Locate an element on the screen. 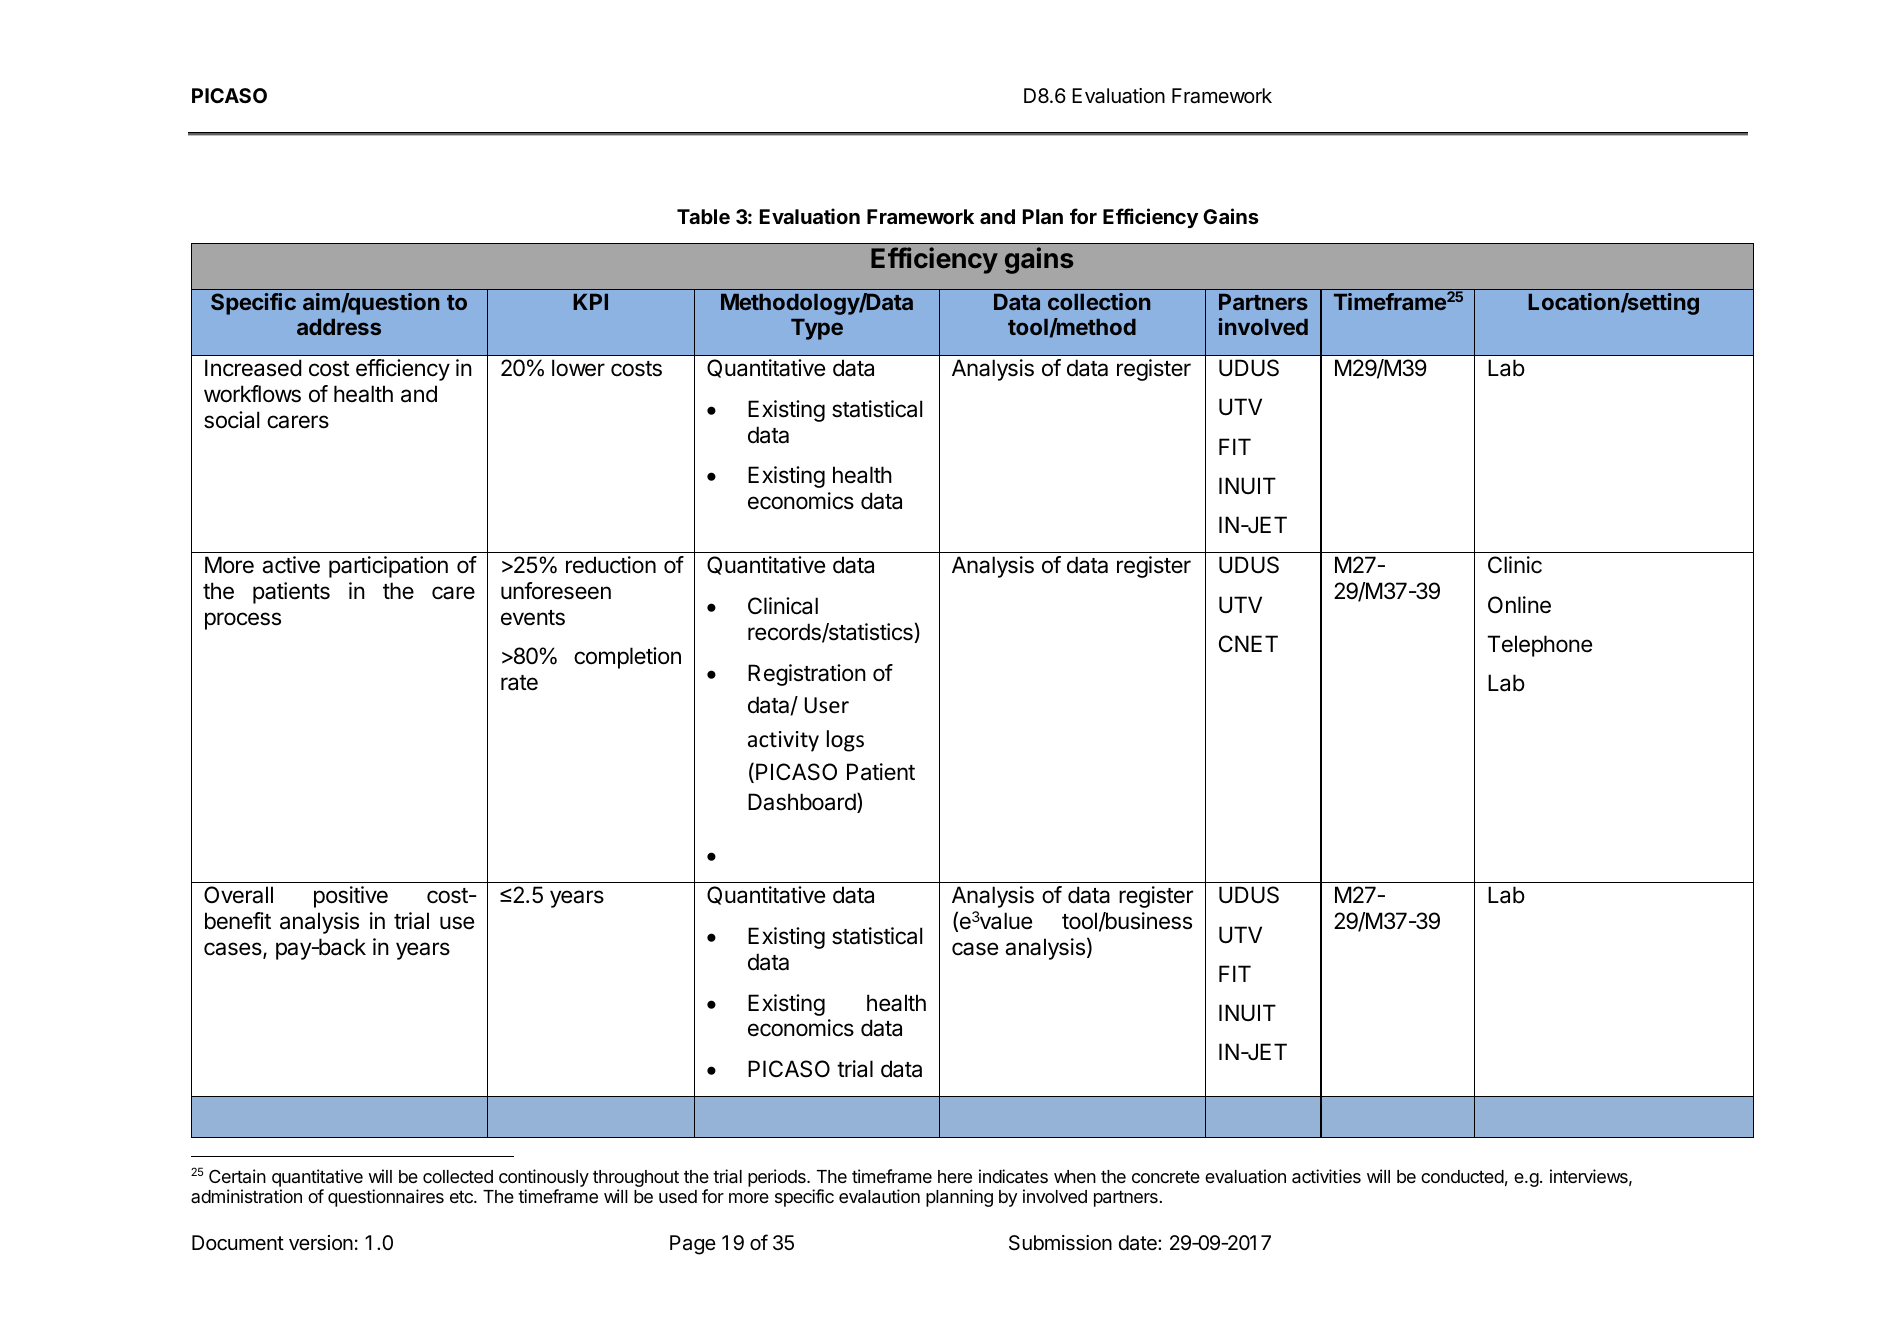 This screenshot has width=1888, height=1335. etc is located at coordinates (462, 1197).
